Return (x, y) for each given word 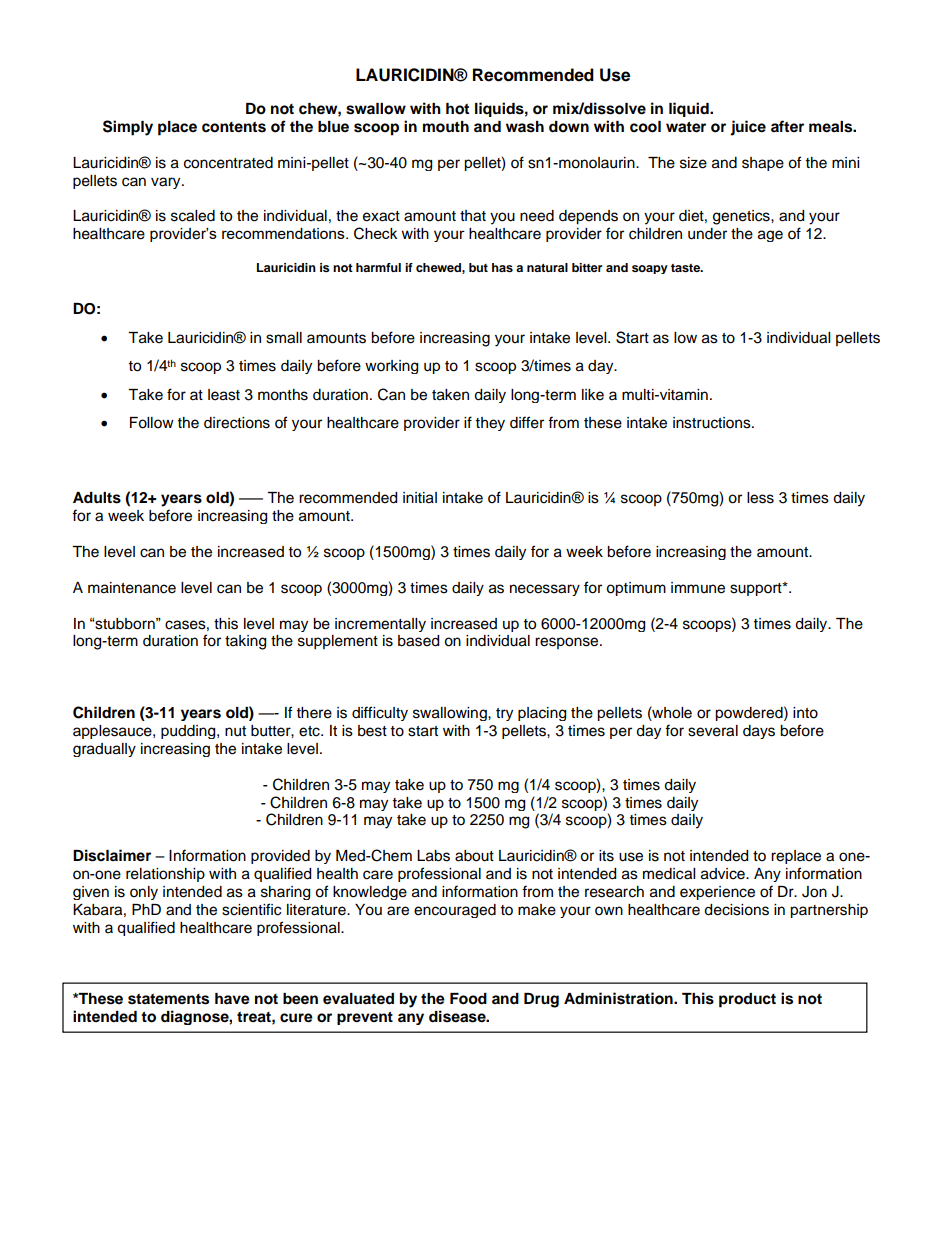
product (747, 1000)
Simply (128, 128)
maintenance (132, 588)
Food (468, 999)
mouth (446, 127)
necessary (545, 590)
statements (168, 999)
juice (748, 128)
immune (698, 588)
